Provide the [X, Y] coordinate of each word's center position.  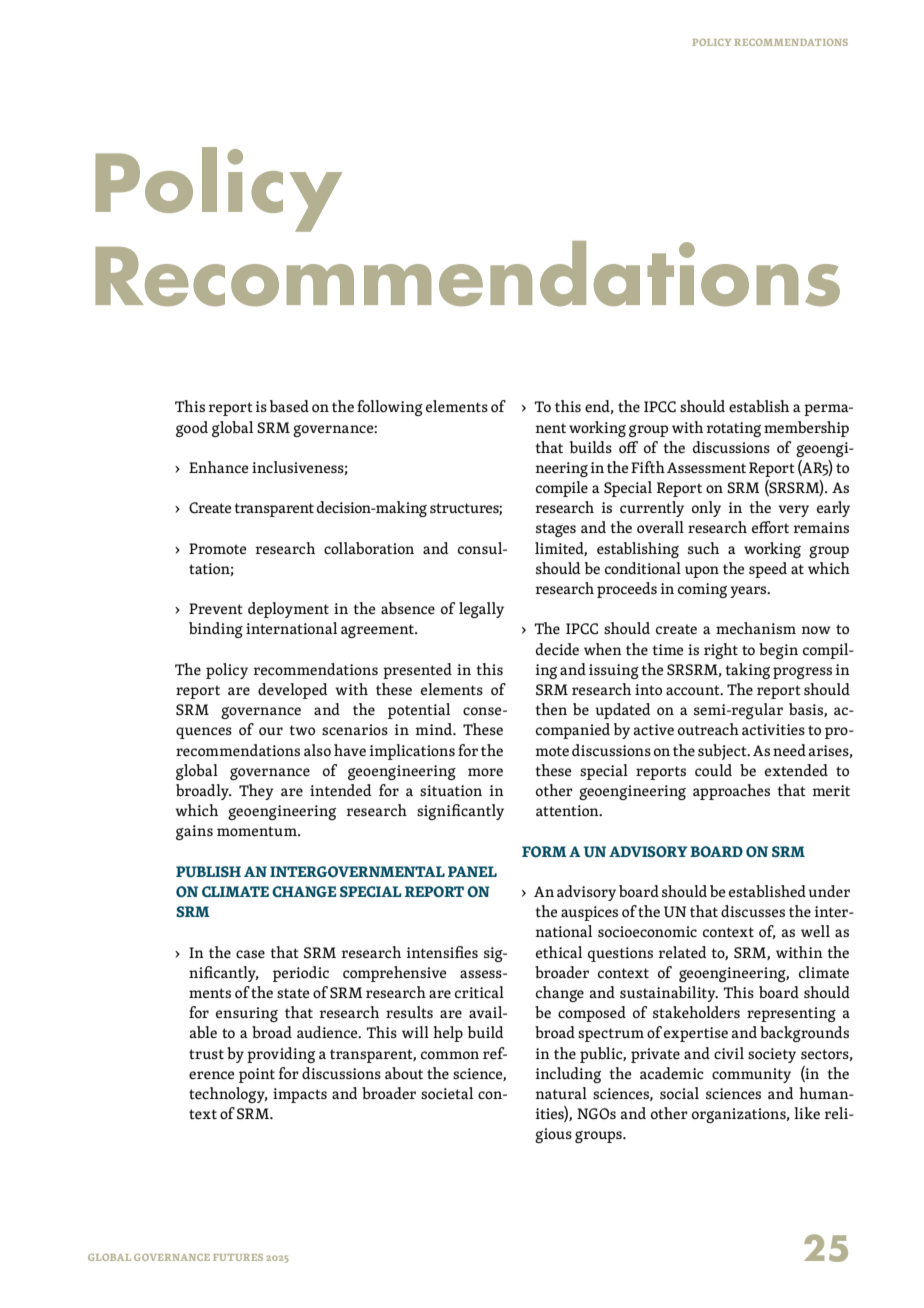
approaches [731, 792]
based [289, 406]
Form [544, 852]
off [628, 447]
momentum [258, 831]
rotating [734, 429]
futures [238, 1257]
